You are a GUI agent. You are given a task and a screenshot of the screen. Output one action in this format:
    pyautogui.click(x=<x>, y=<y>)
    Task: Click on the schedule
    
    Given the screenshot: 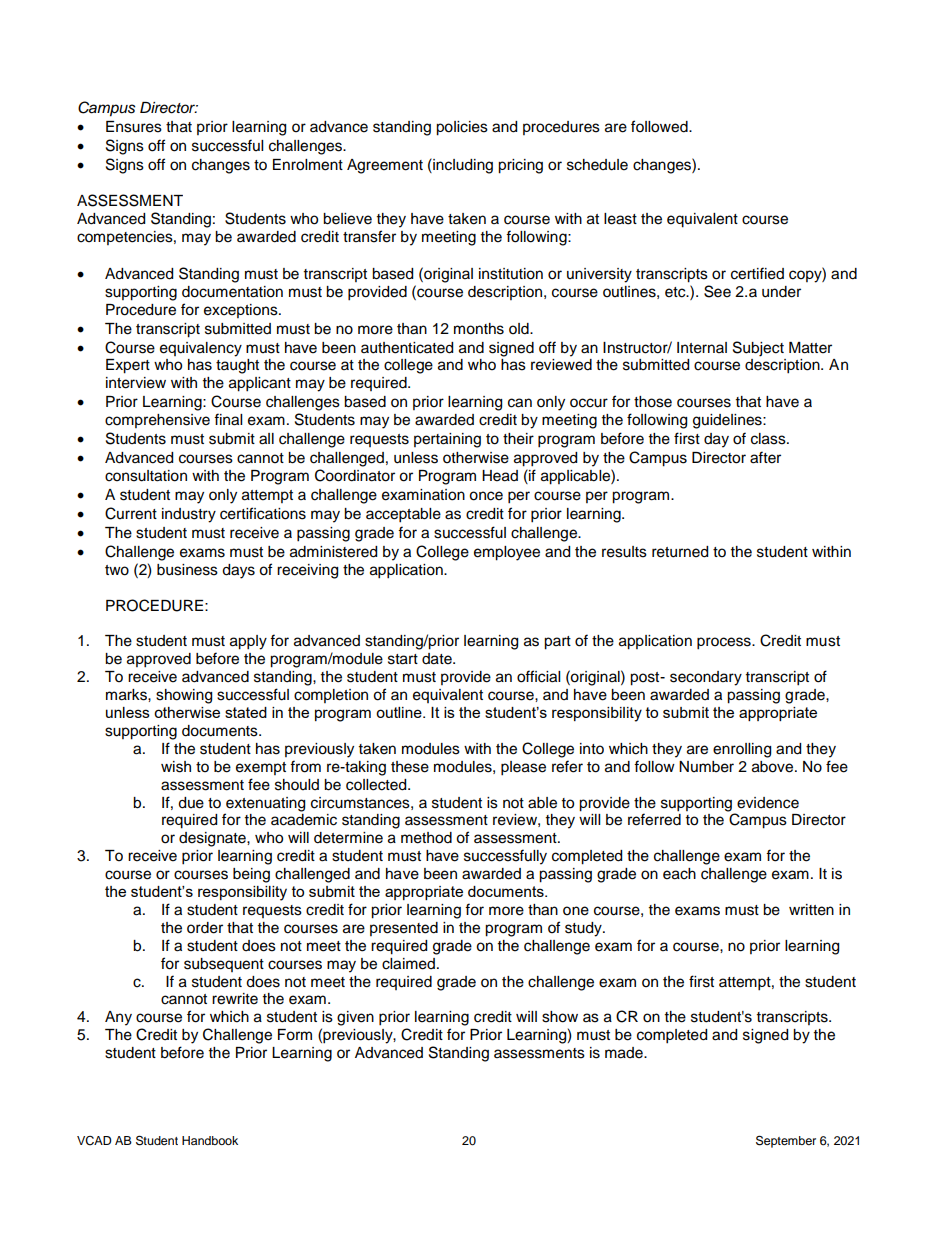 What is the action you would take?
    pyautogui.click(x=597, y=165)
